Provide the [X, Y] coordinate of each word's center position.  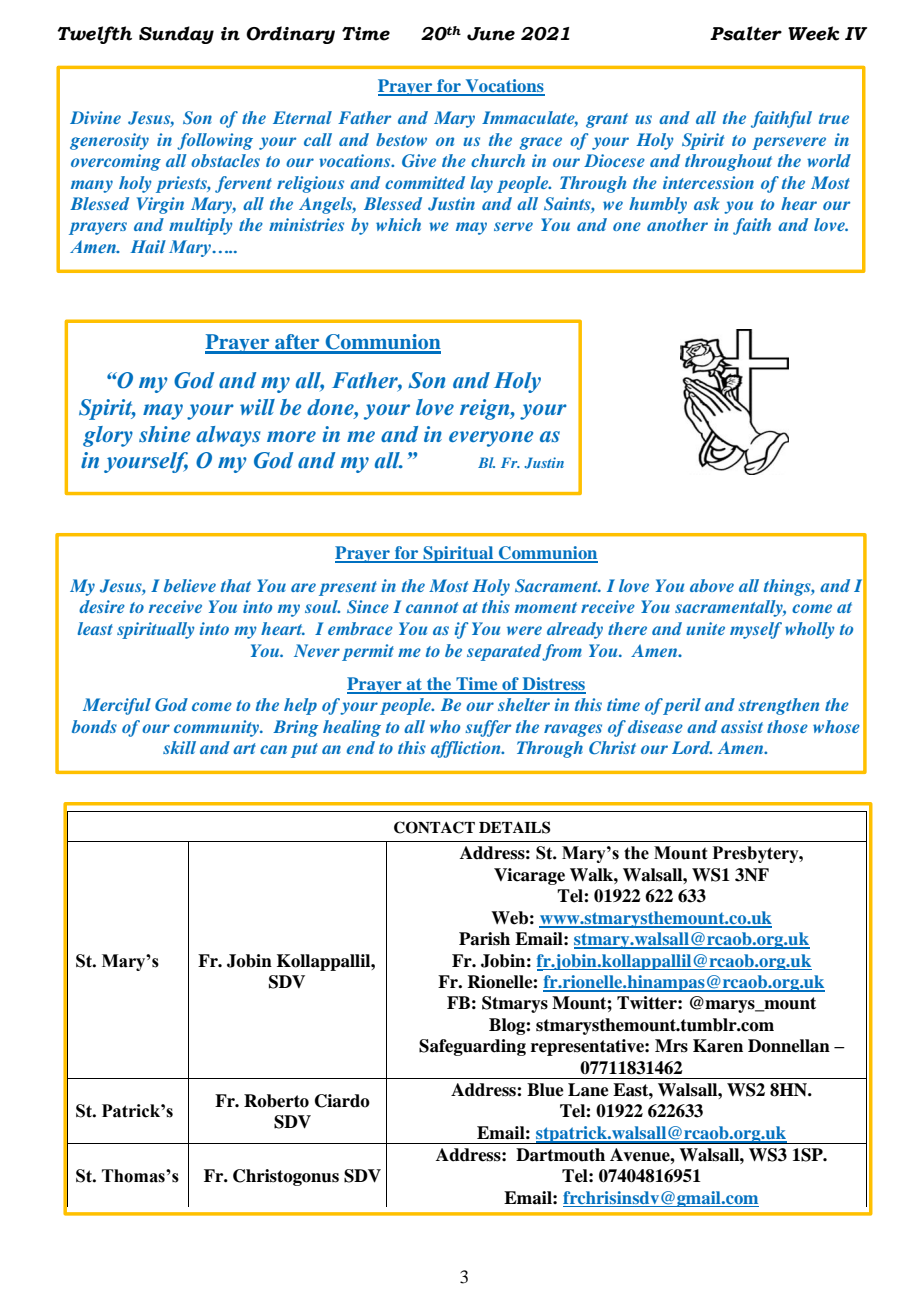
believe [190, 585]
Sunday [176, 35]
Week [813, 33]
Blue [545, 1090]
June [491, 34]
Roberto [276, 1101]
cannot [432, 607]
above [712, 585]
